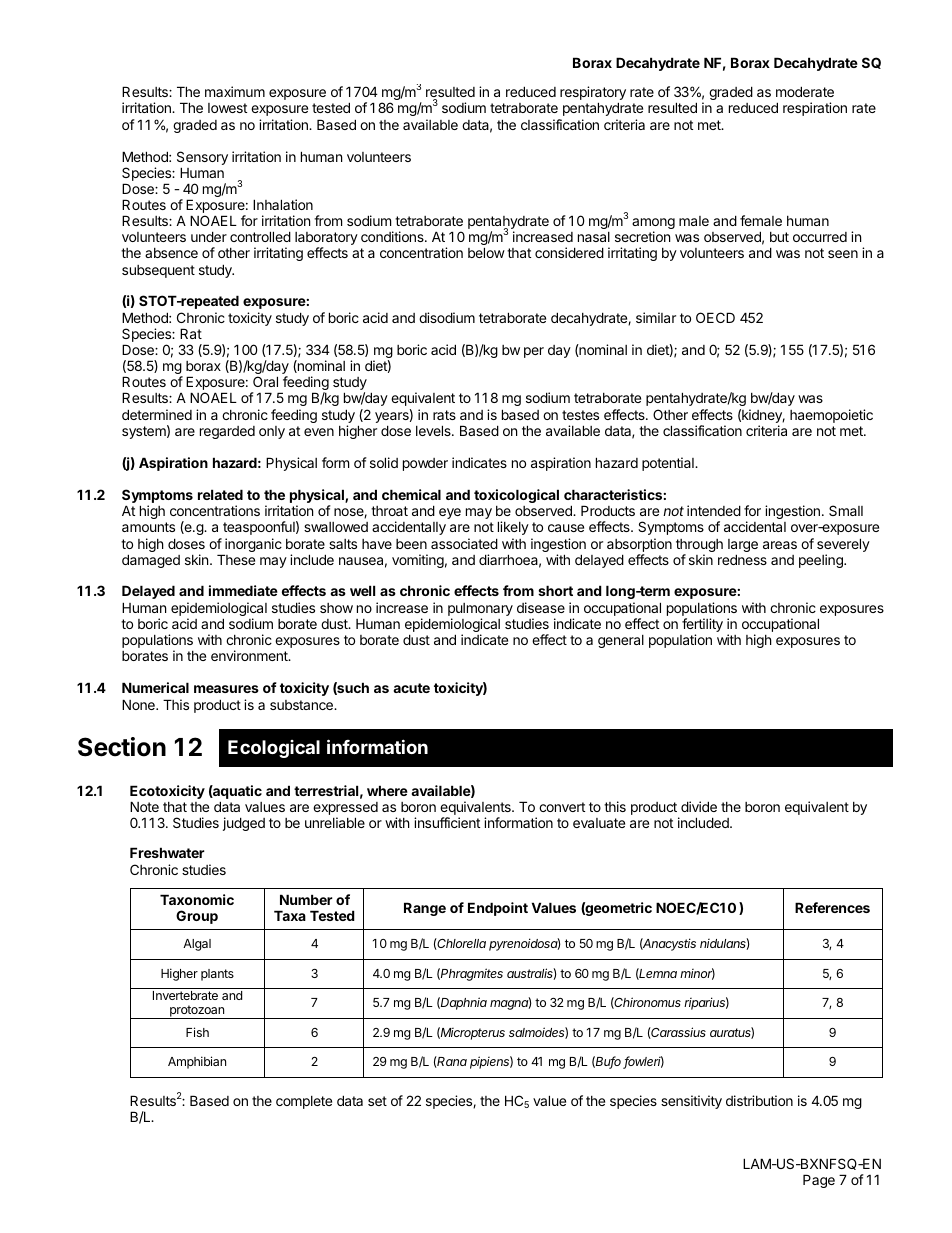 The image size is (952, 1233). Describe the element at coordinates (715, 317) in the page. I see `OECD` at that location.
